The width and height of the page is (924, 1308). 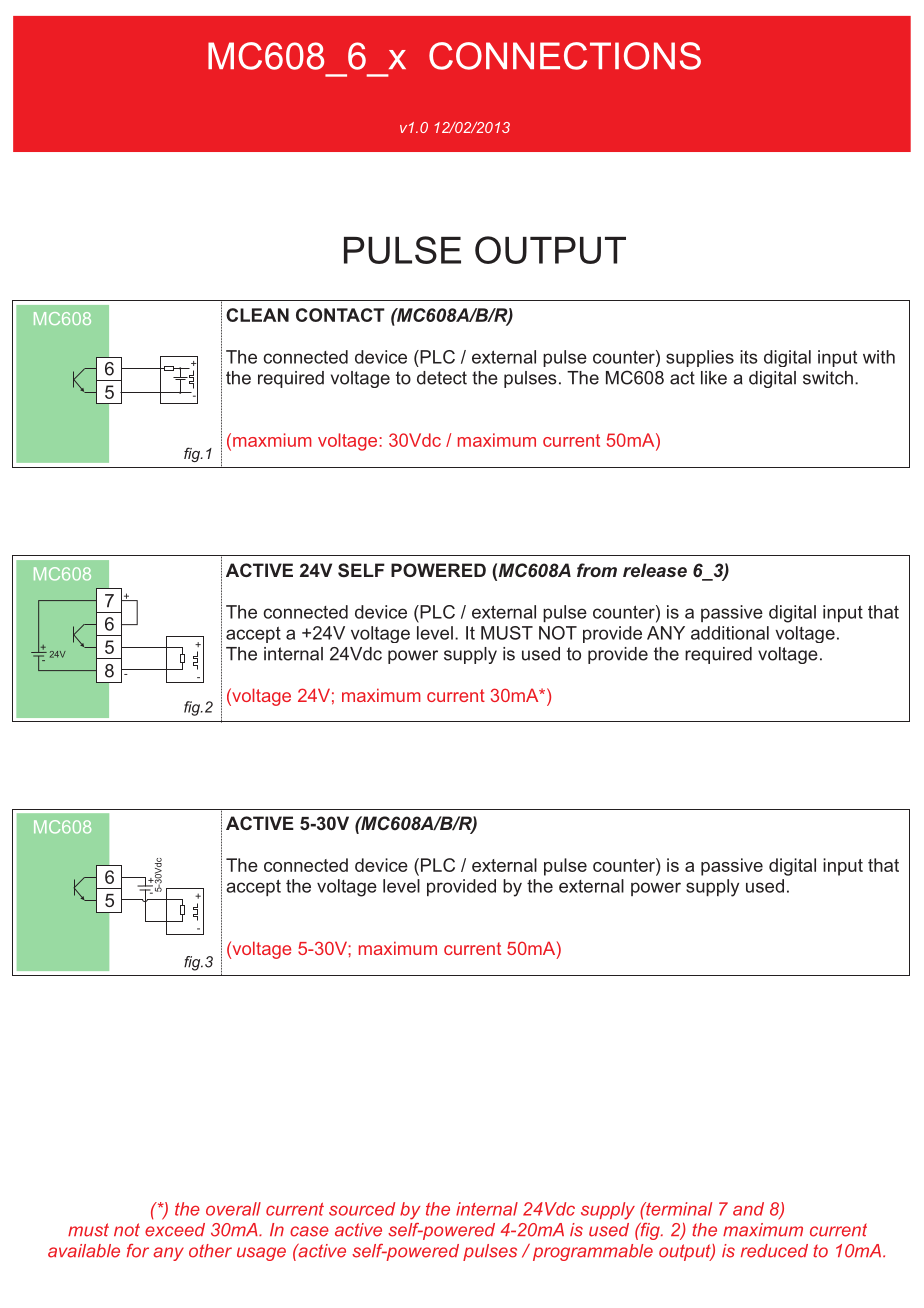 I want to click on release, so click(x=655, y=570).
